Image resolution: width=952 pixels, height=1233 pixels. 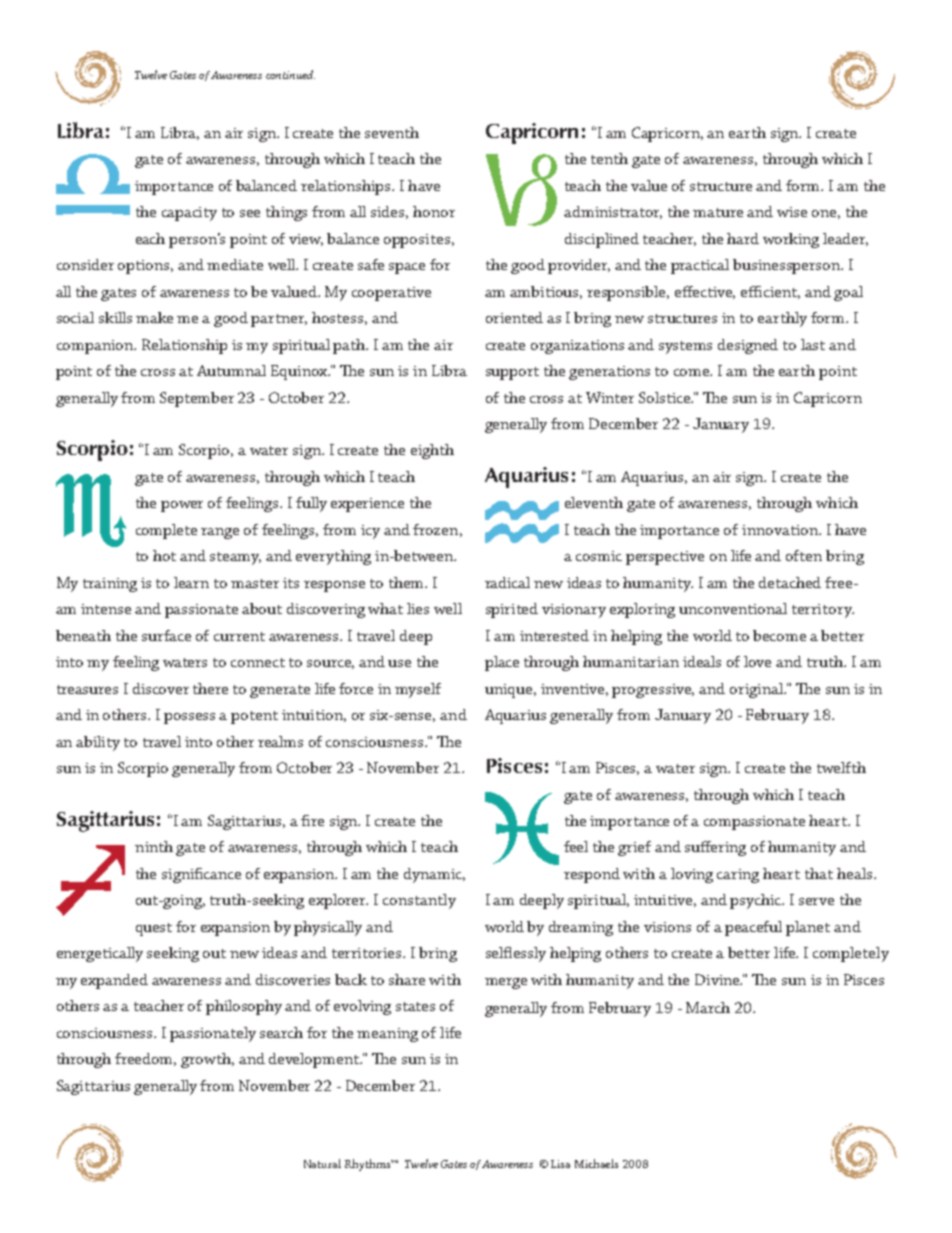 What do you see at coordinates (154, 846) in the screenshot?
I see `ninth` at bounding box center [154, 846].
